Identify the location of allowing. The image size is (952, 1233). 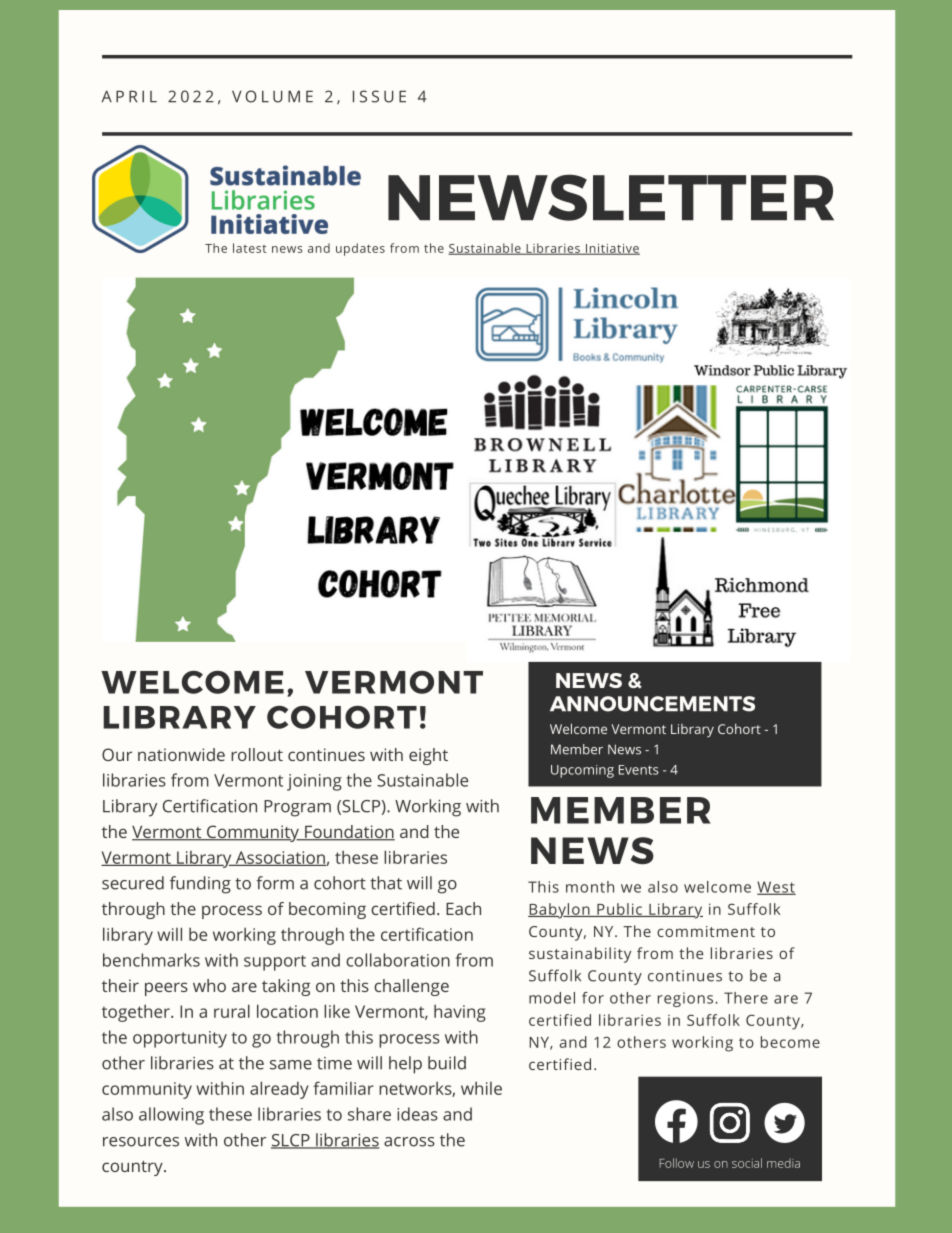
(171, 1116).
